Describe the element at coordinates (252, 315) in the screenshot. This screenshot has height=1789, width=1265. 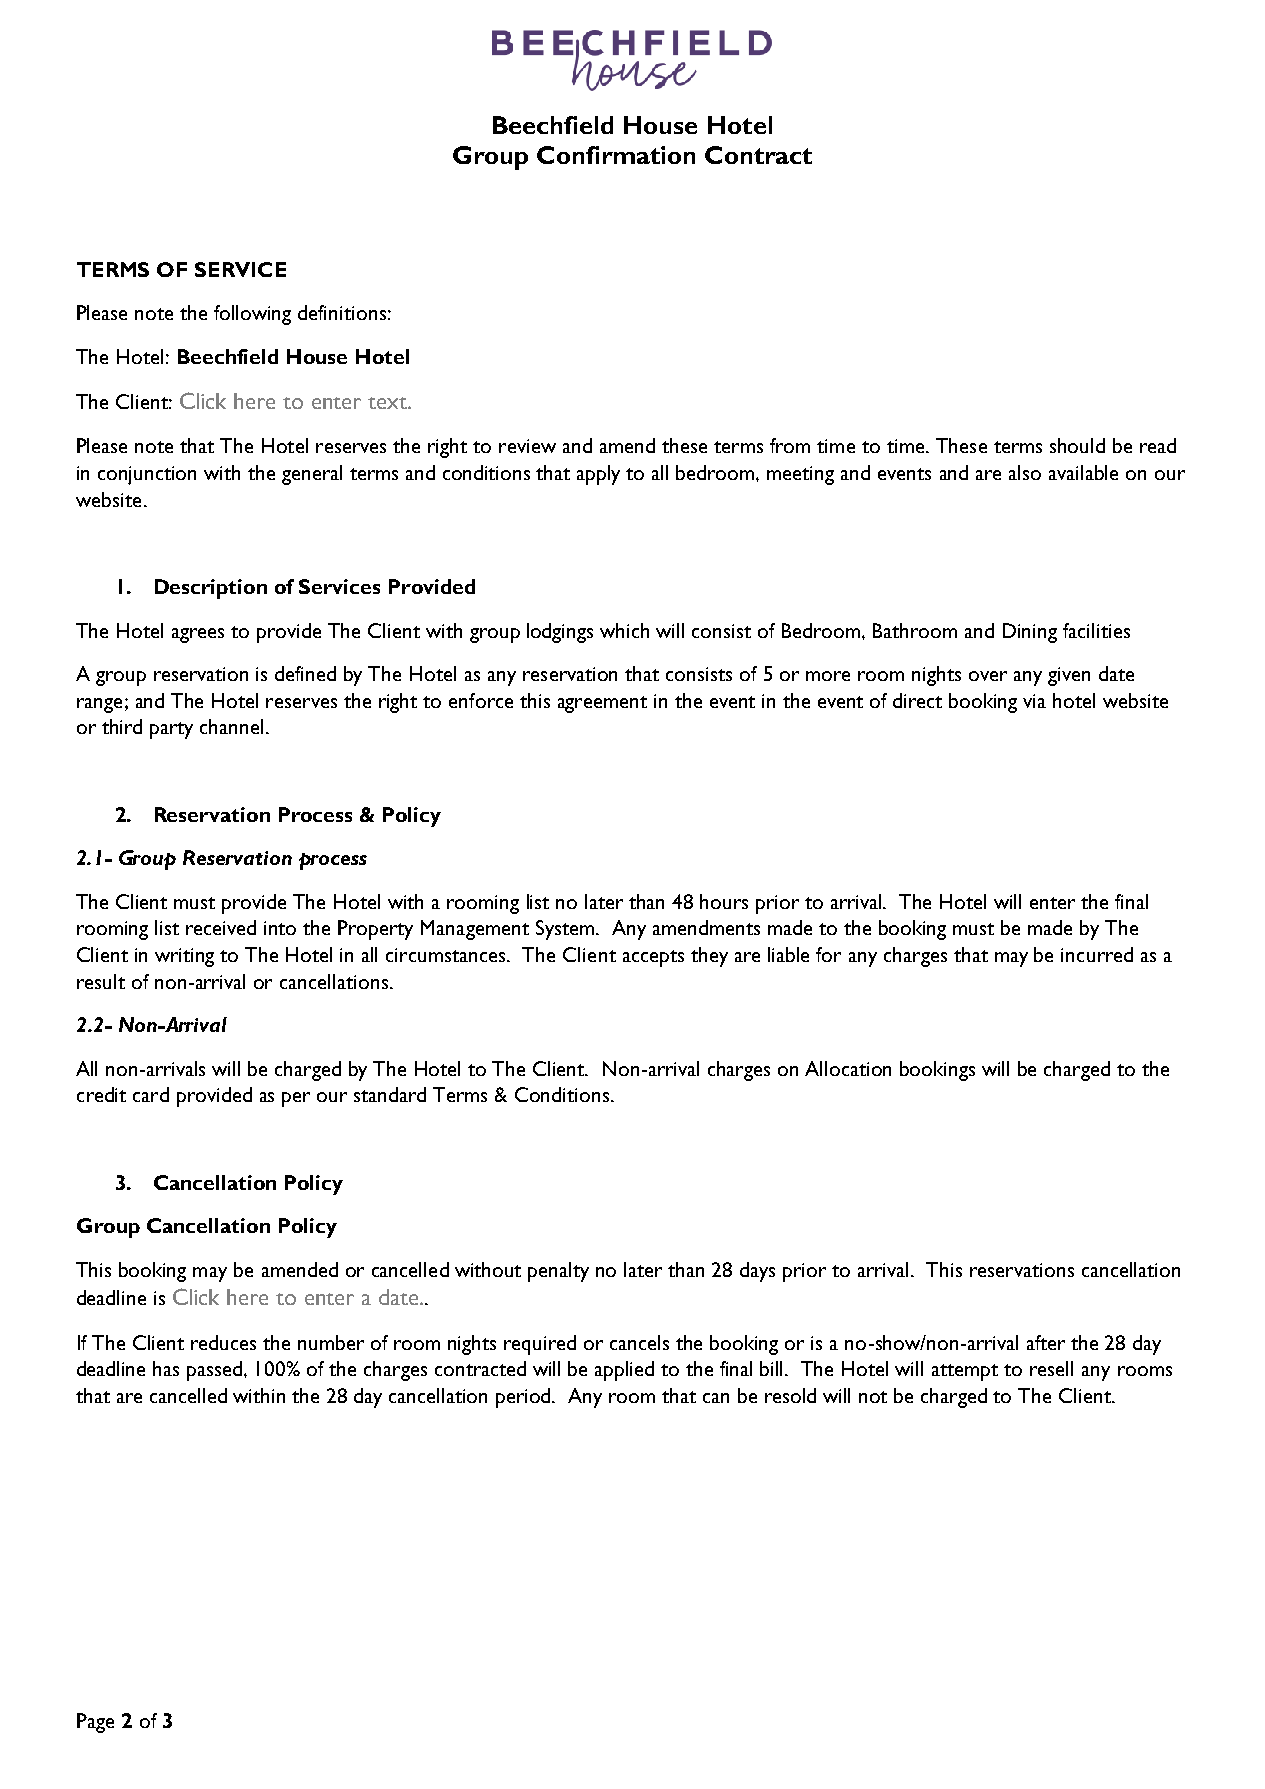
I see `following` at that location.
